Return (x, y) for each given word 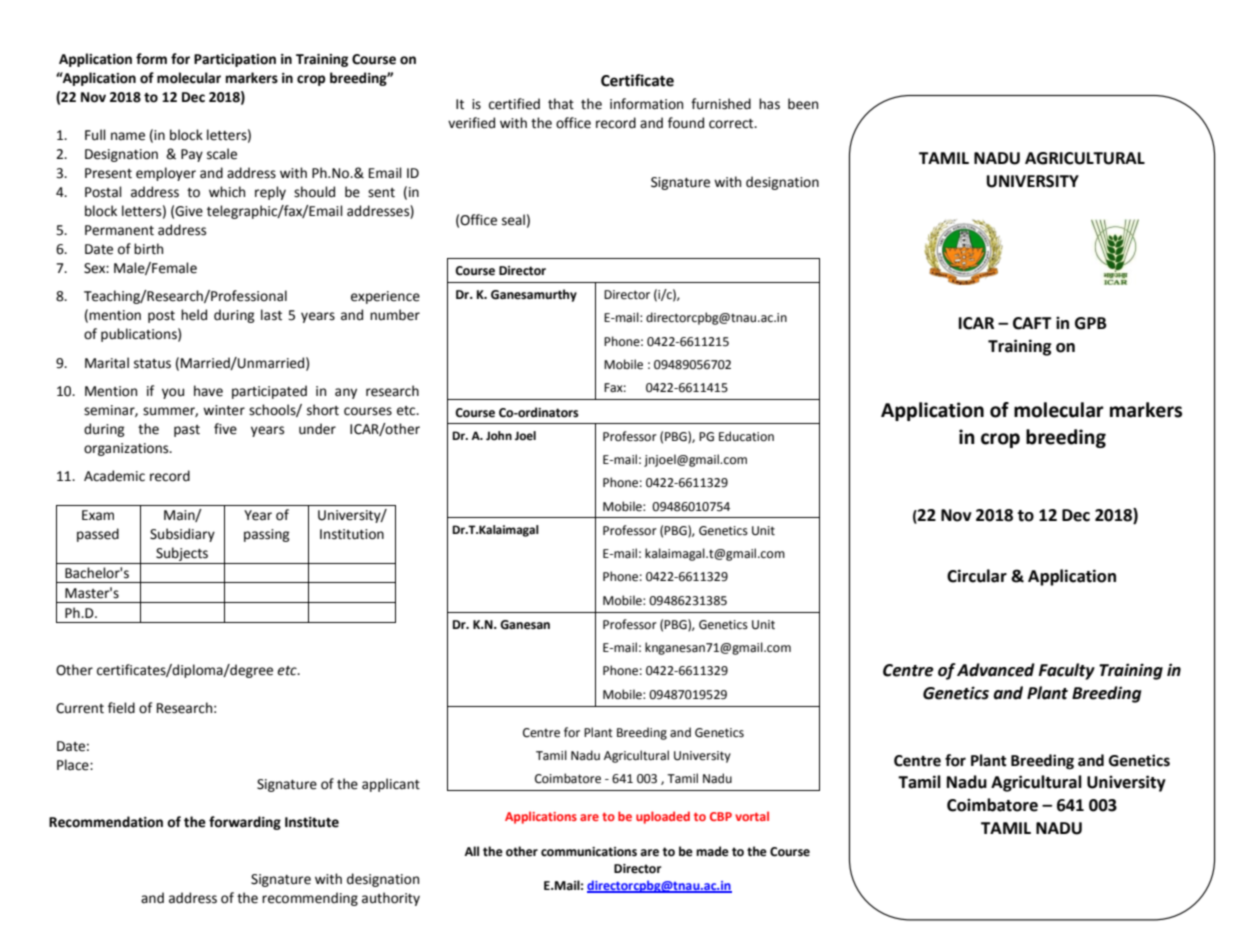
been (803, 104)
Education (746, 436)
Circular (977, 576)
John (499, 436)
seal (513, 220)
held (194, 315)
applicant (391, 785)
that (561, 104)
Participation (235, 60)
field (121, 708)
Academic (114, 476)
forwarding (245, 823)
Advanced (996, 670)
